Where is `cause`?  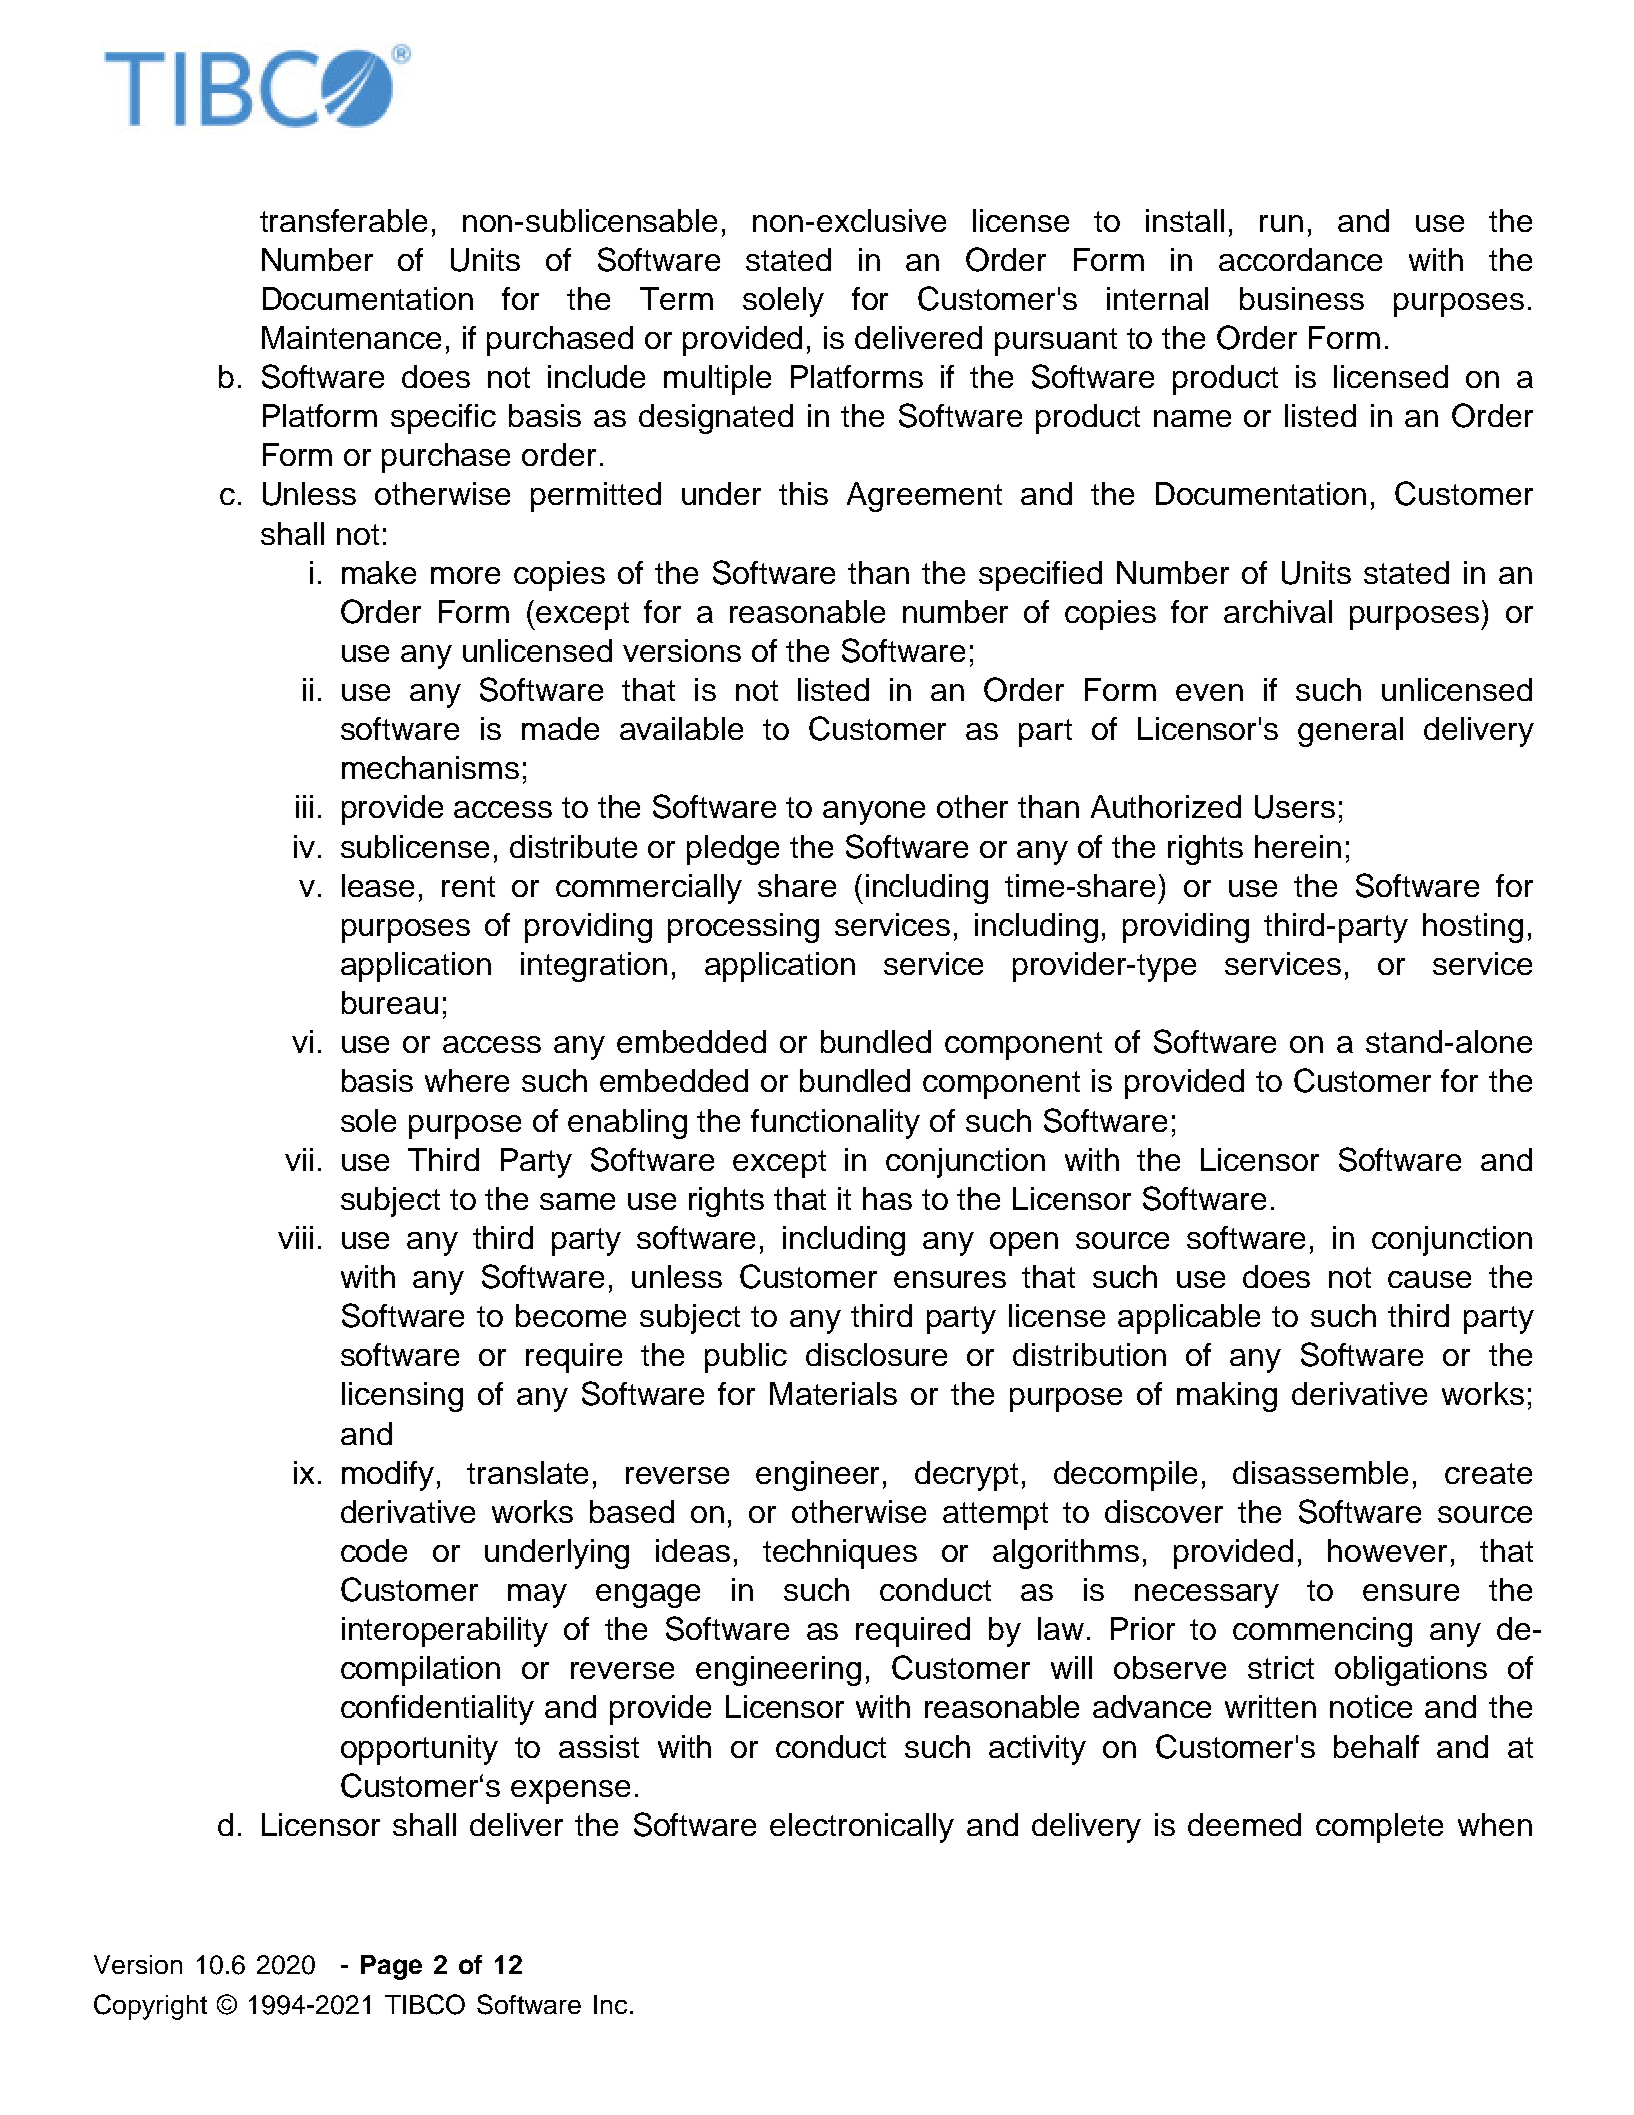 cause is located at coordinates (1429, 1279).
